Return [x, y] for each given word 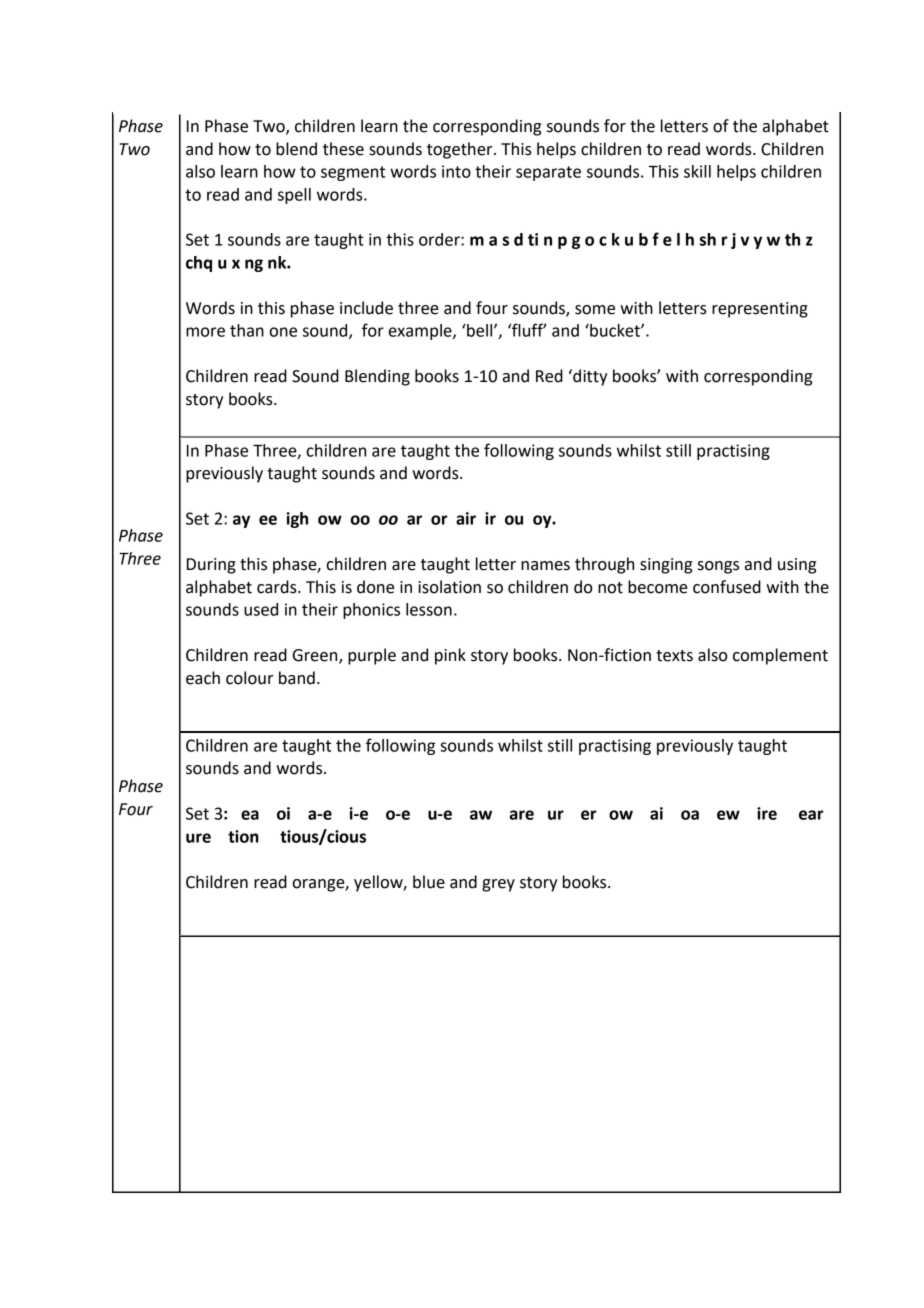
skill [697, 171]
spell [294, 196]
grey [498, 885]
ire [767, 813]
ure [198, 838]
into [456, 171]
